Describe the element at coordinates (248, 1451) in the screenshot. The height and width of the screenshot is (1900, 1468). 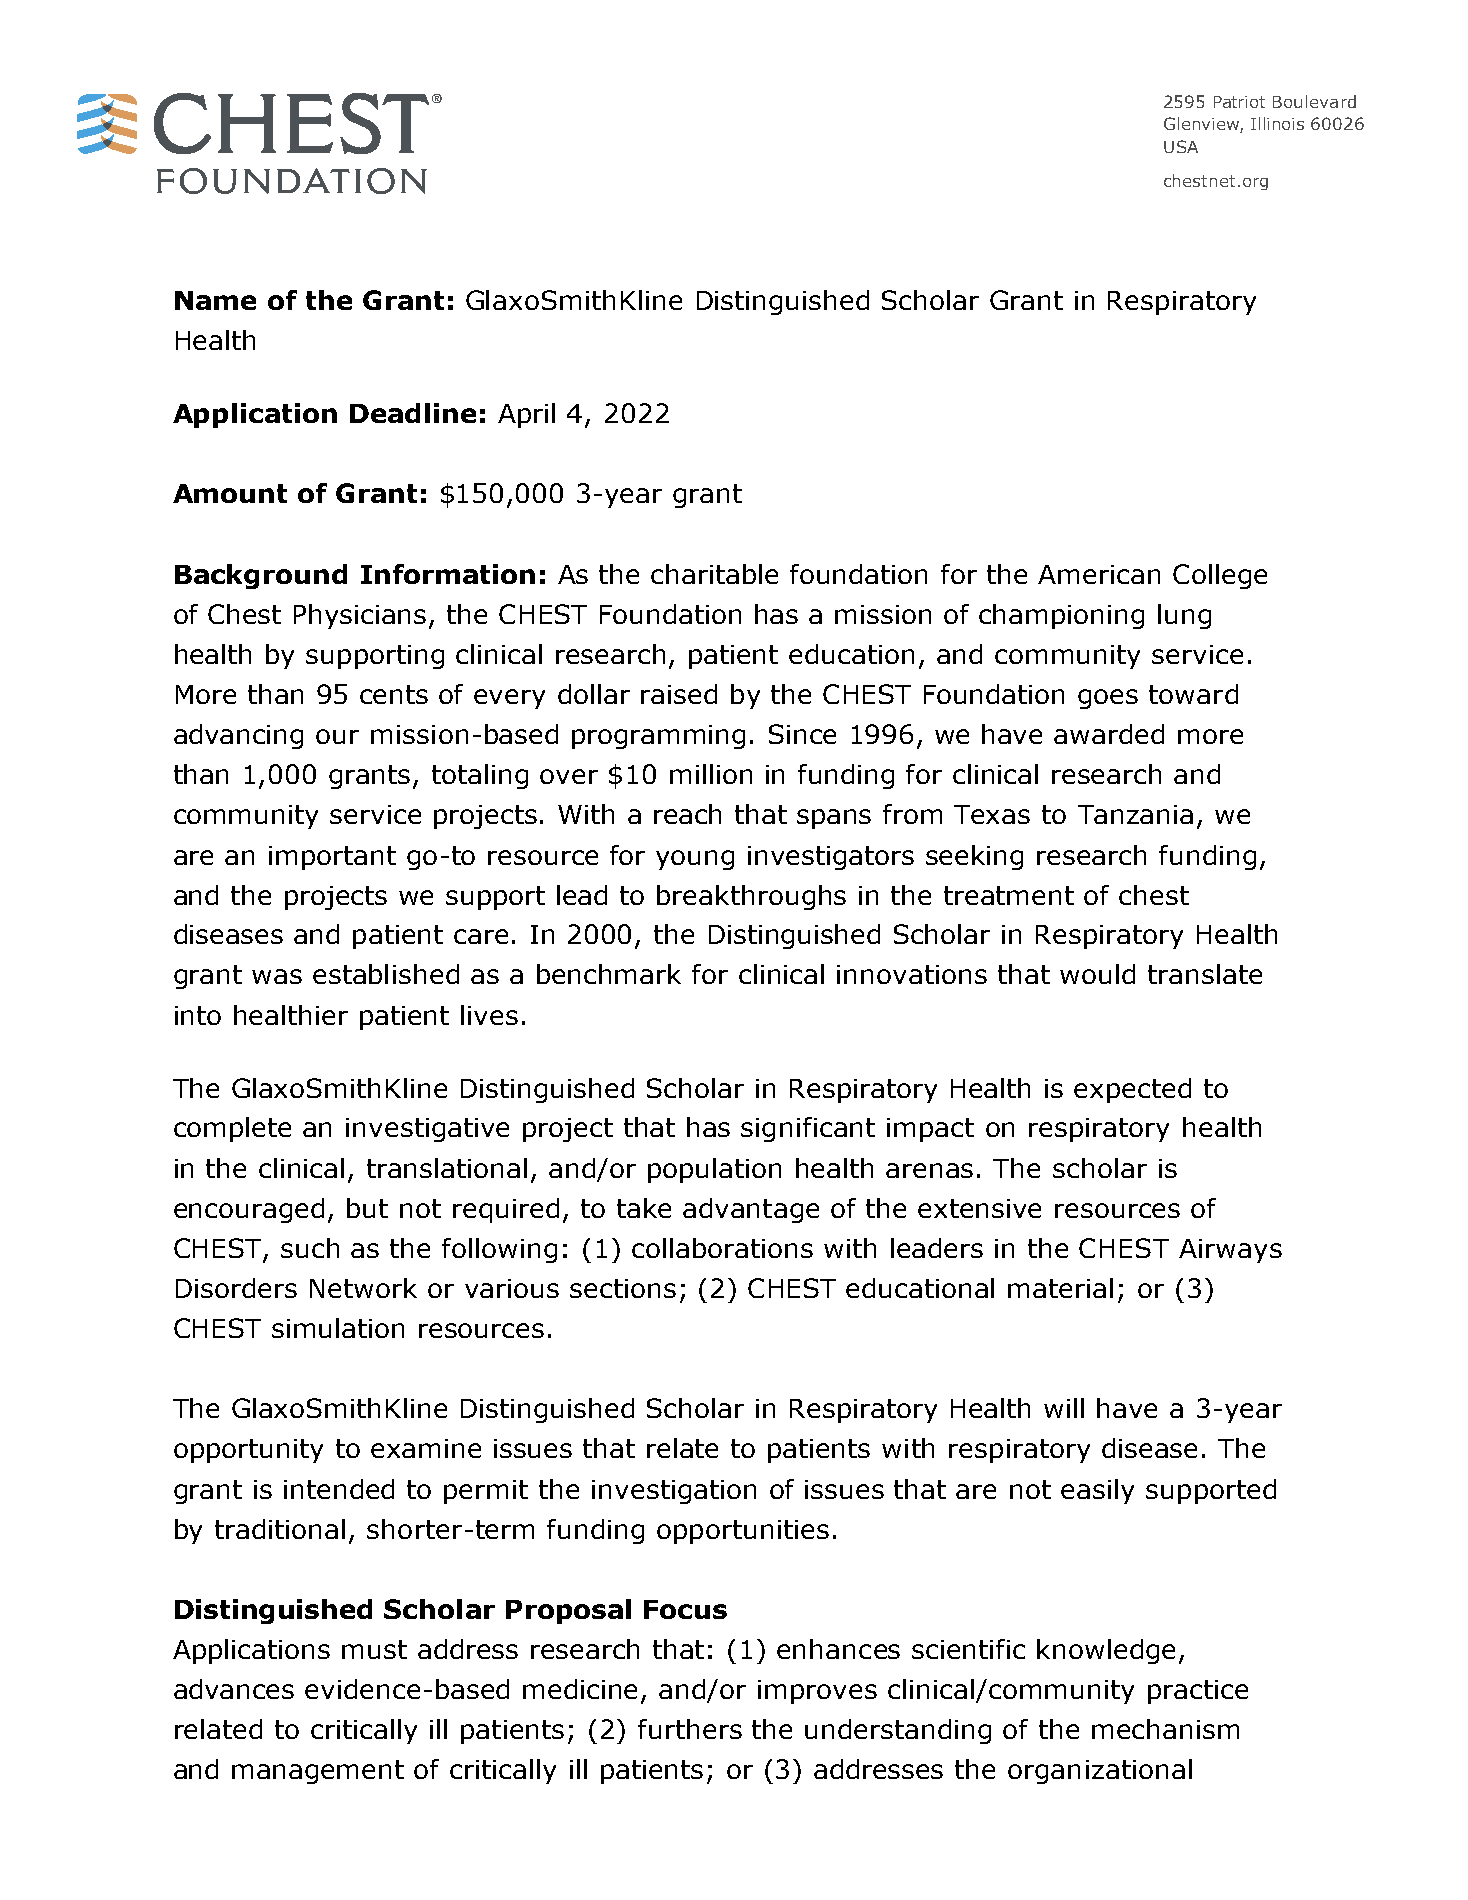
I see `opportunity` at that location.
